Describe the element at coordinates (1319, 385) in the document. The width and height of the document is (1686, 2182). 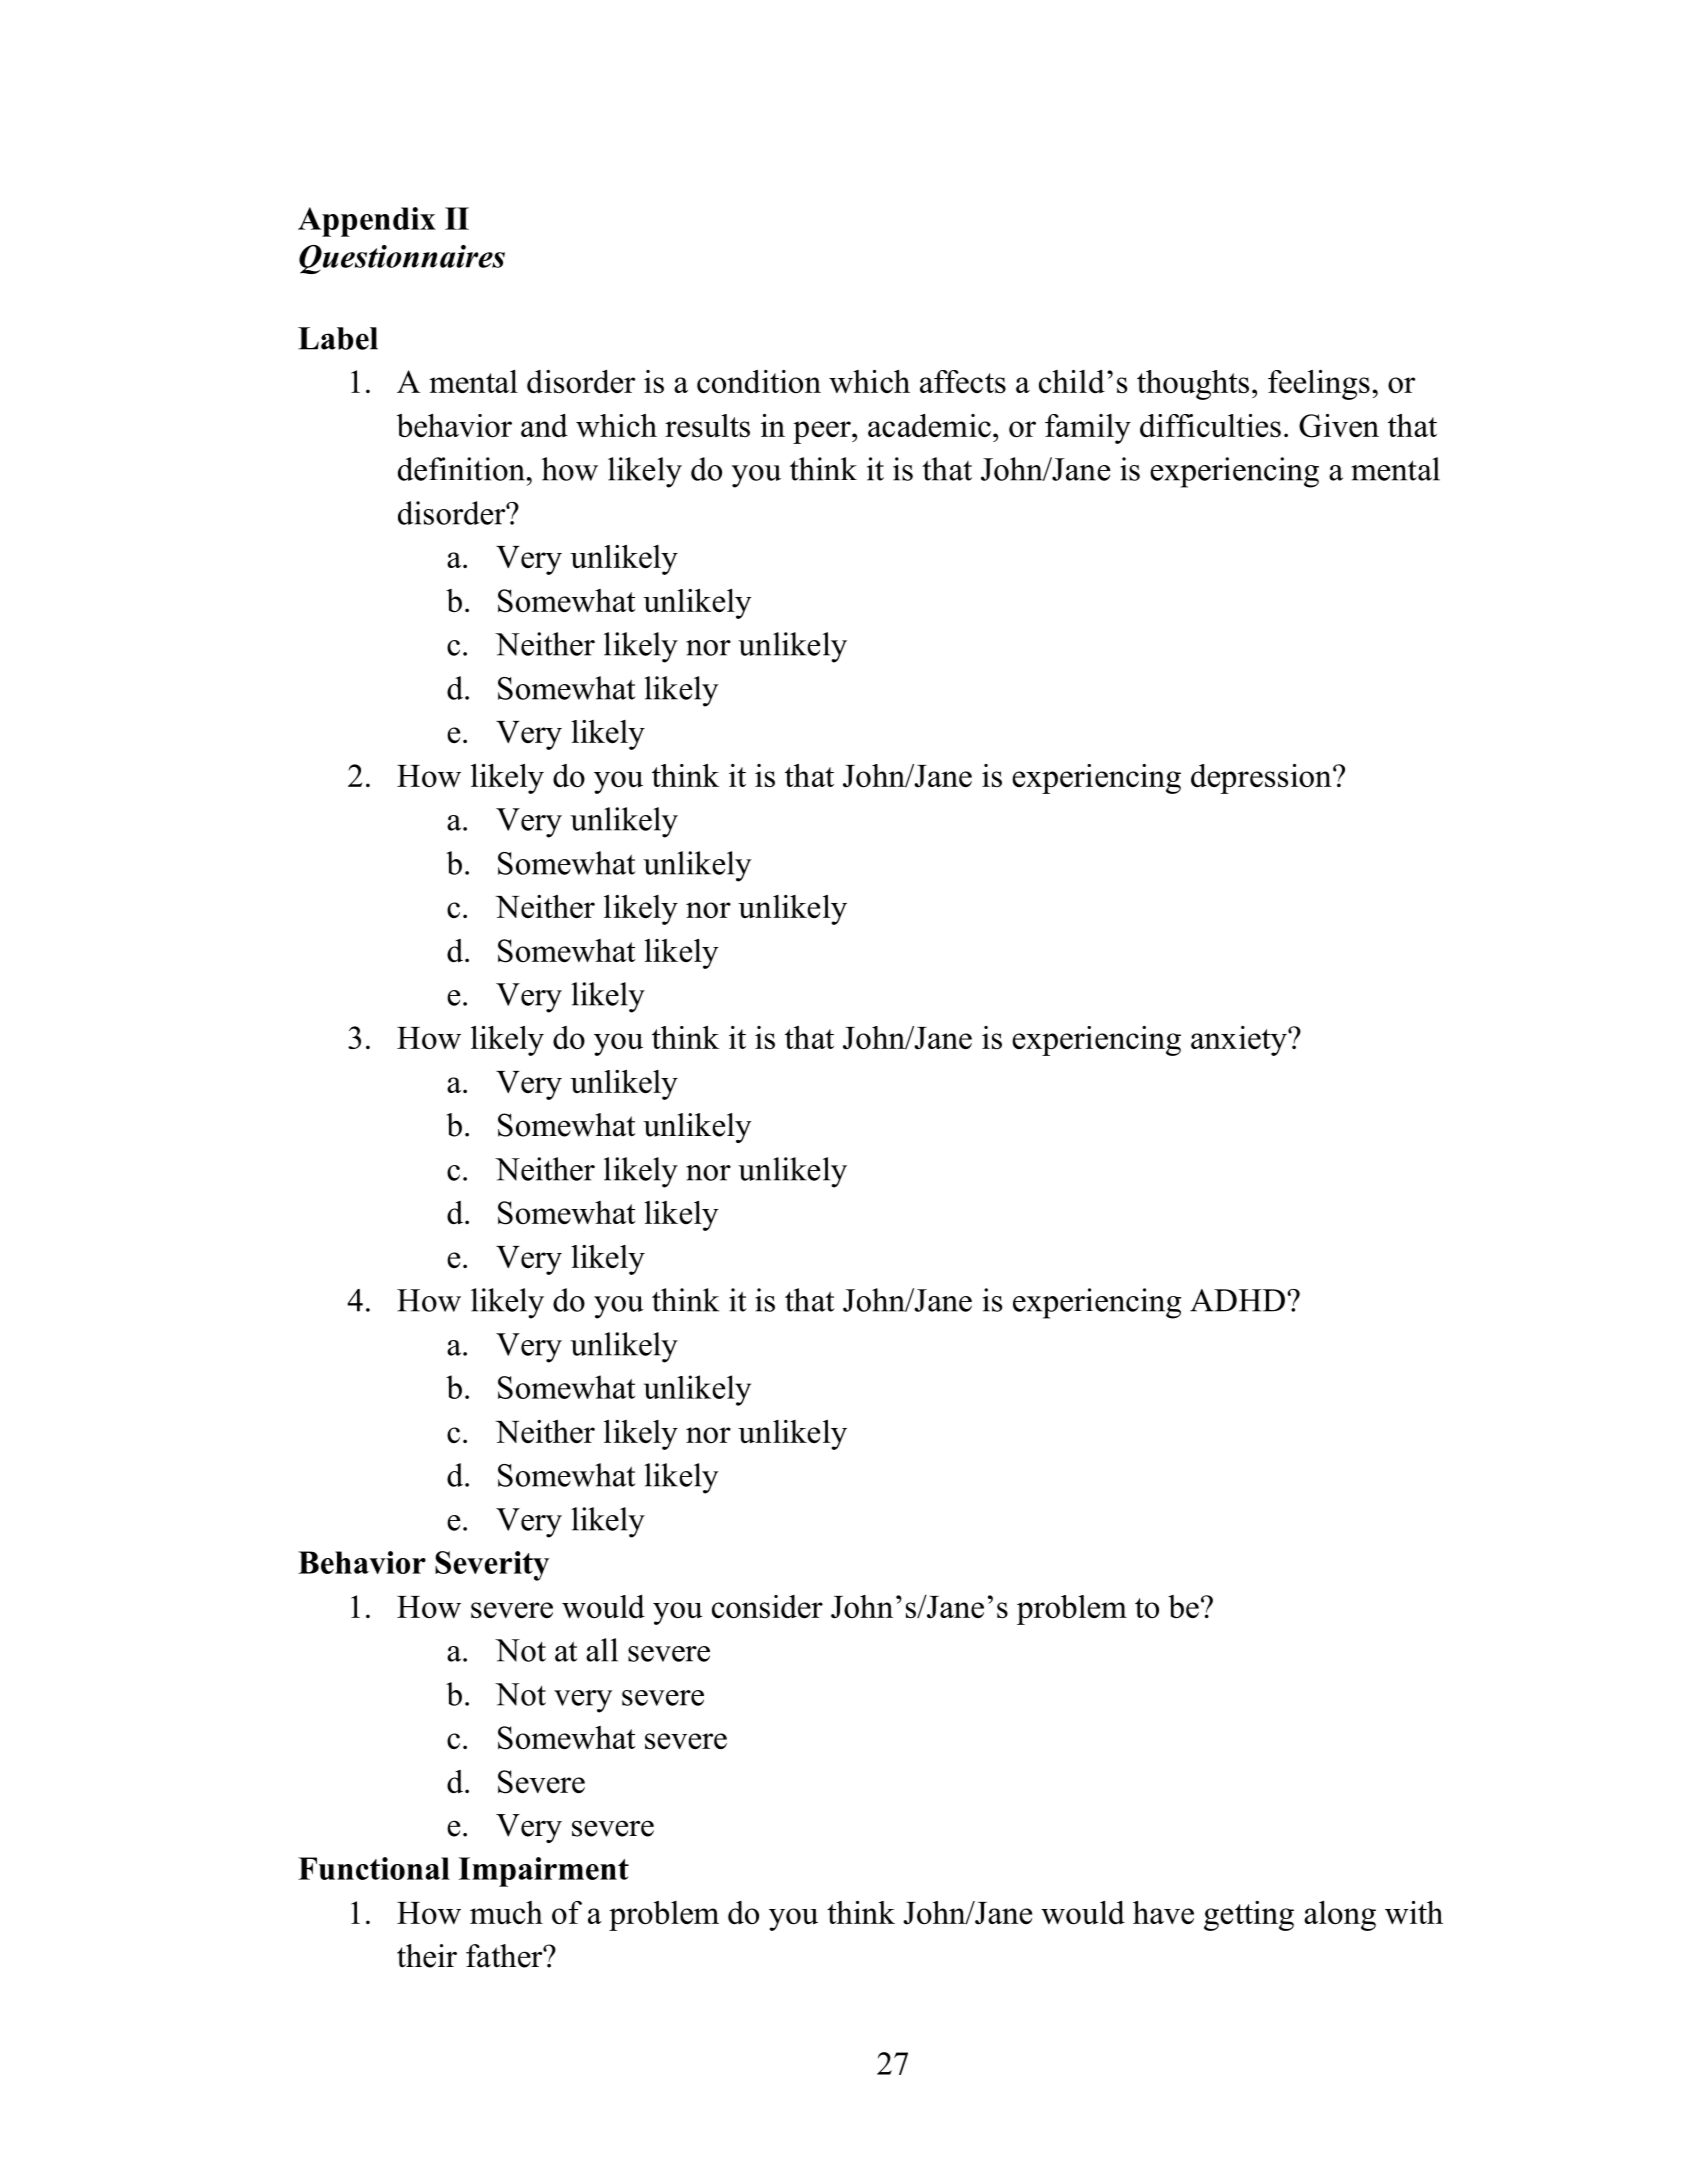
I see `feelings` at that location.
